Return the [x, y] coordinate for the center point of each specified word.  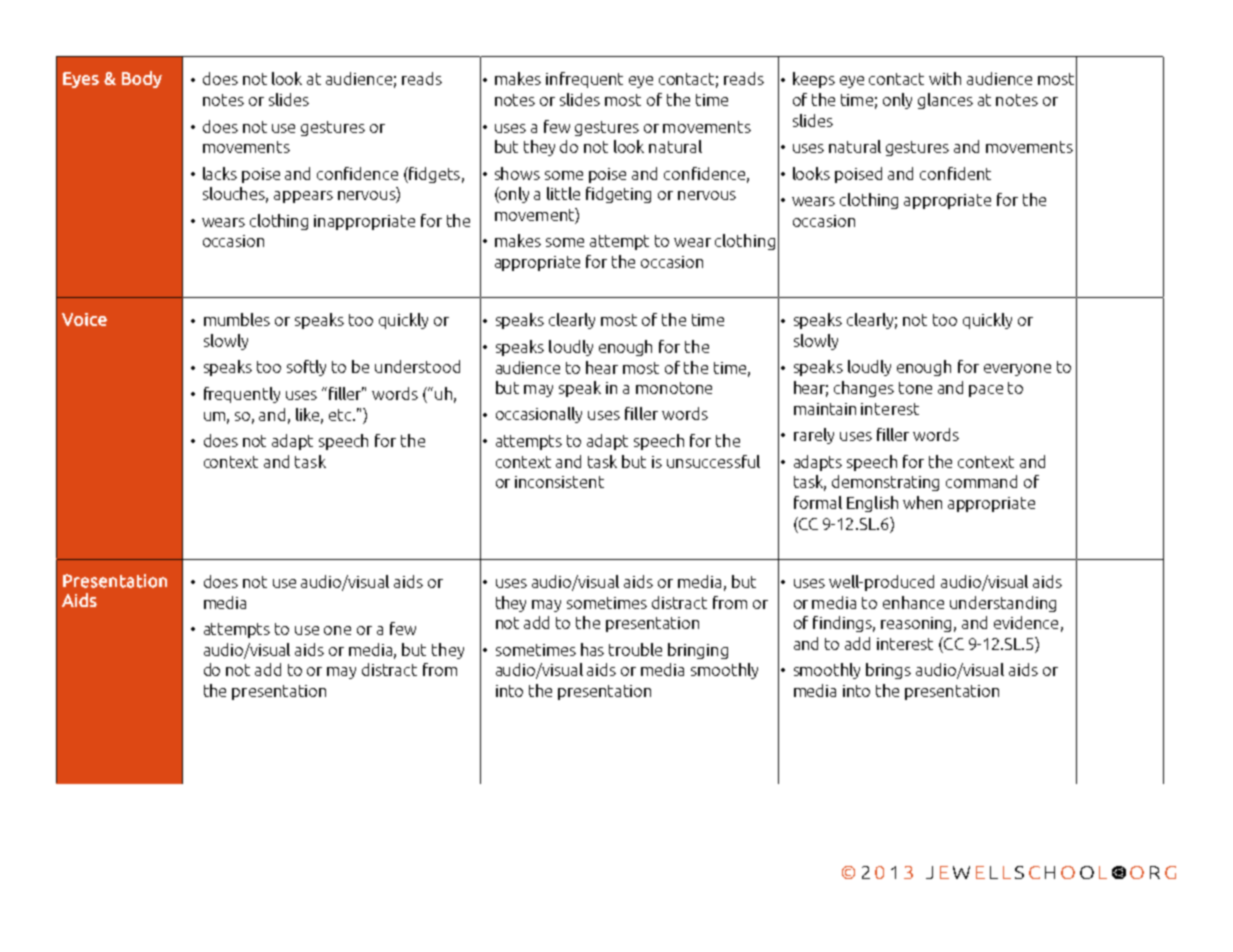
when [922, 502]
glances [945, 101]
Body [142, 79]
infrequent [584, 80]
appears [303, 197]
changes [864, 389]
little [563, 193]
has [592, 649]
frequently [242, 395]
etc [341, 415]
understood [417, 366]
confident [955, 173]
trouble [635, 649]
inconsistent [559, 482]
